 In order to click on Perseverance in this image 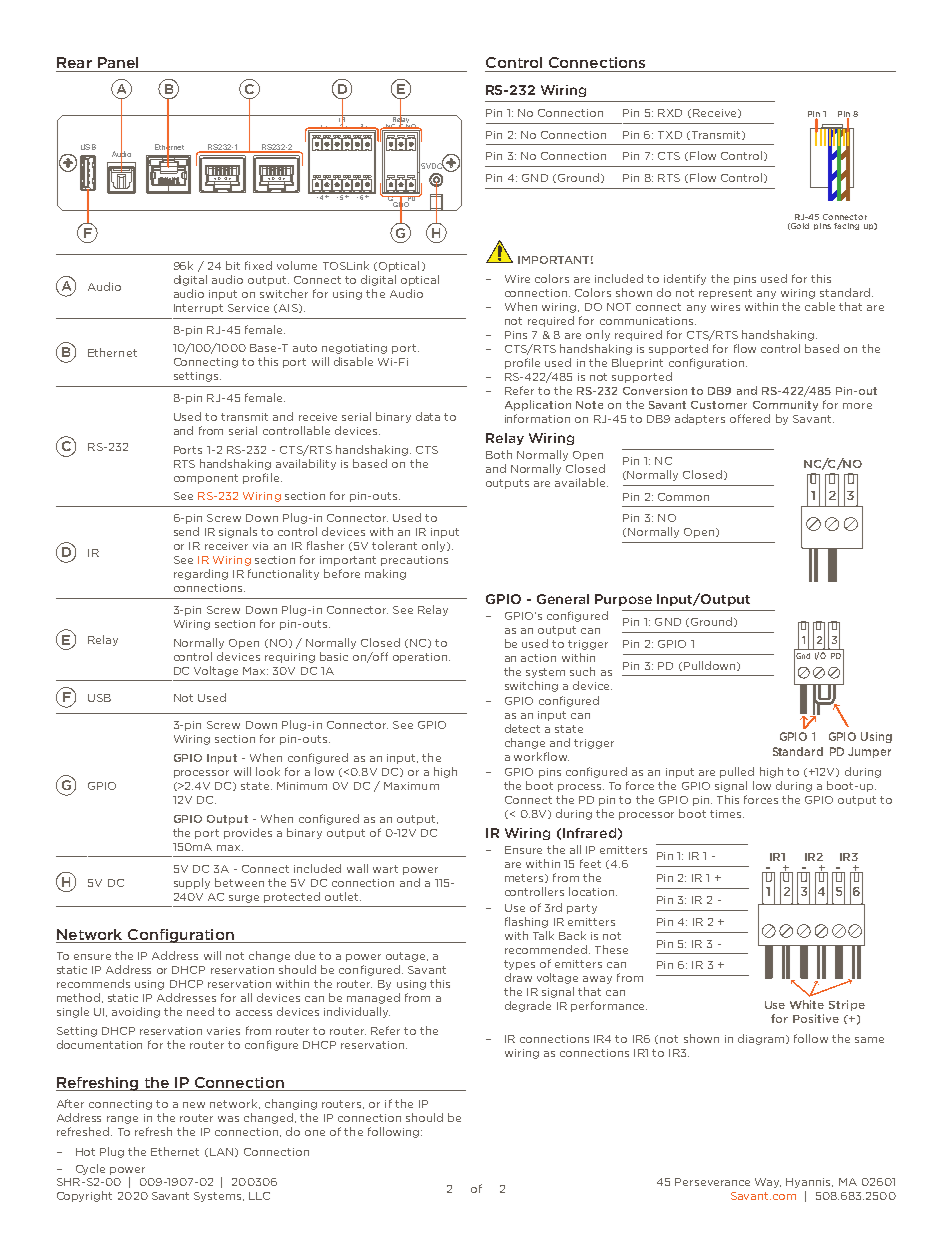, I will do `click(712, 1182)`.
